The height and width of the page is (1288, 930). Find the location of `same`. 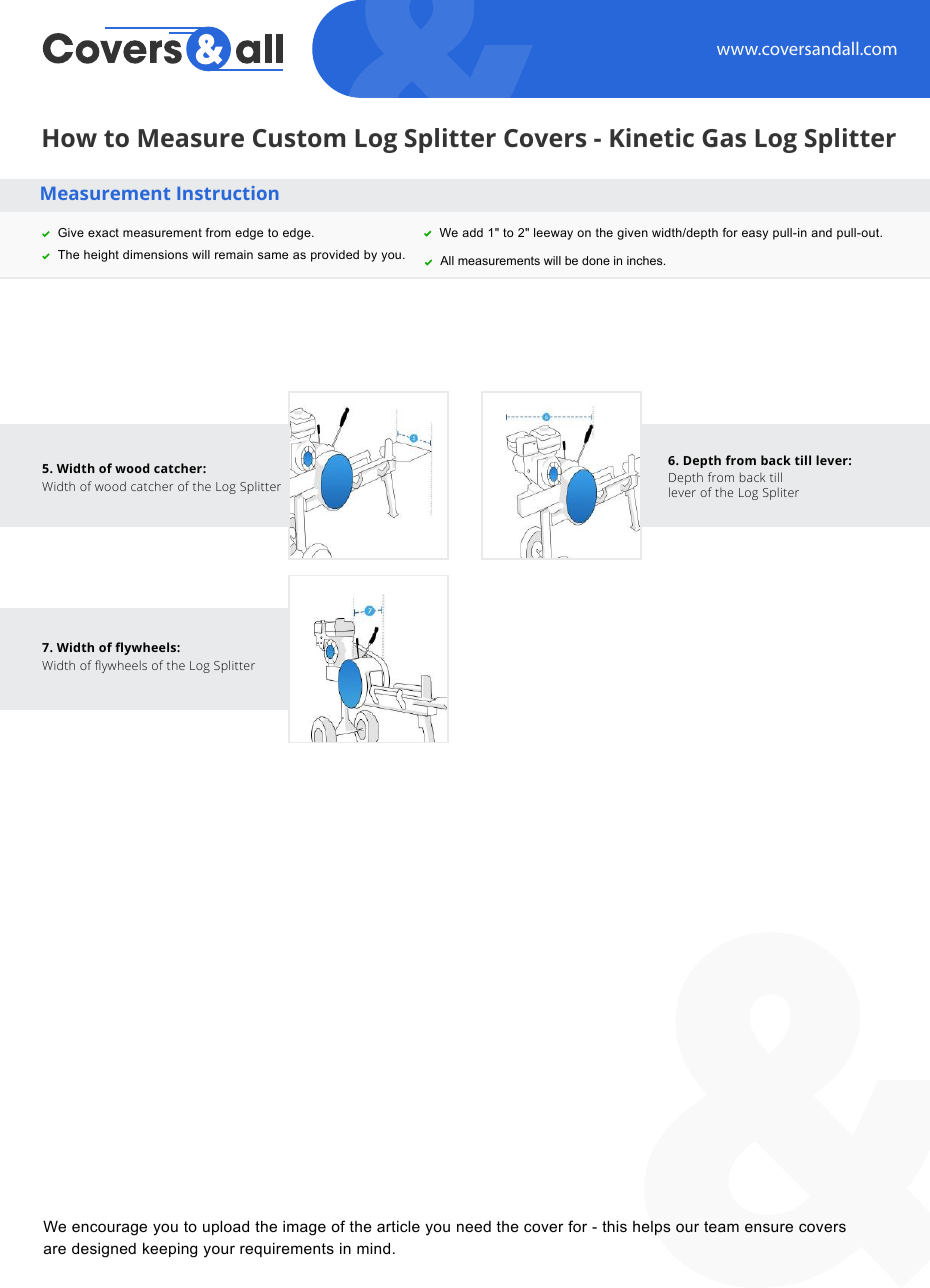

same is located at coordinates (273, 255).
